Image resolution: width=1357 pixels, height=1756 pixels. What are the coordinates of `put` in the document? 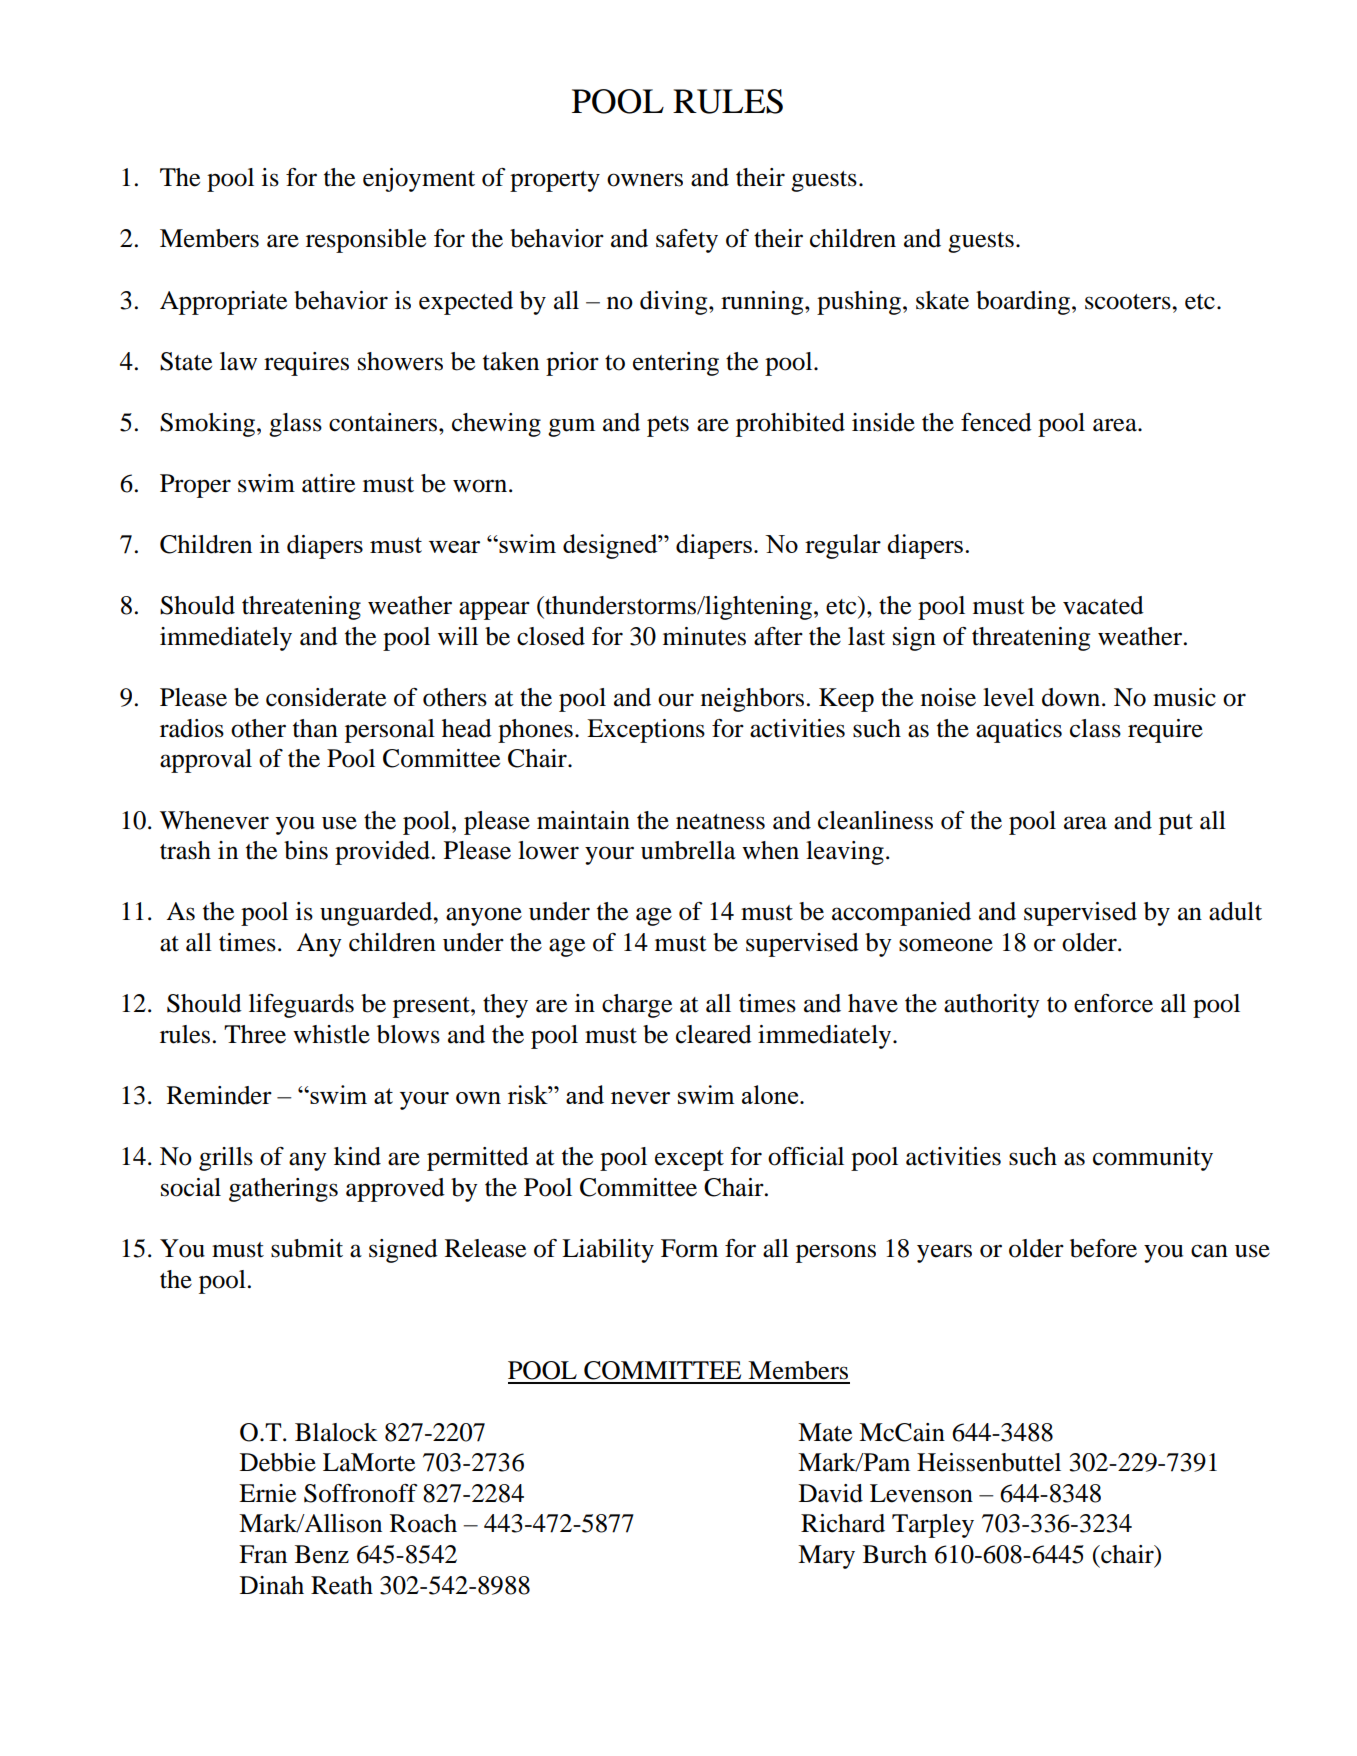 It's located at (1176, 824).
